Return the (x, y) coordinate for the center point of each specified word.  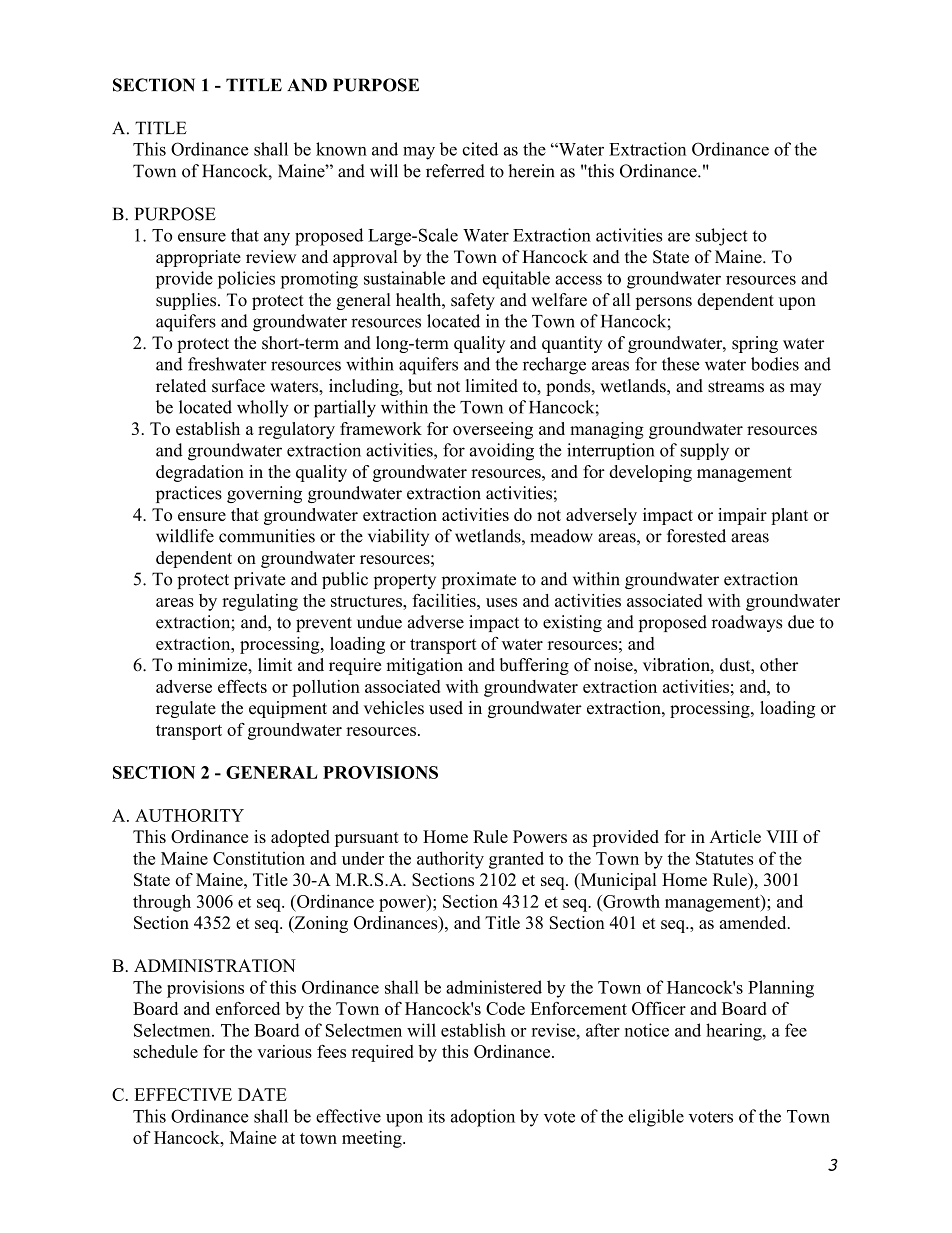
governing (264, 494)
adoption (483, 1118)
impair (742, 516)
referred (455, 171)
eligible (656, 1118)
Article (735, 836)
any (277, 239)
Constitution (259, 858)
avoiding (502, 452)
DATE (262, 1094)
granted (516, 860)
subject (722, 237)
